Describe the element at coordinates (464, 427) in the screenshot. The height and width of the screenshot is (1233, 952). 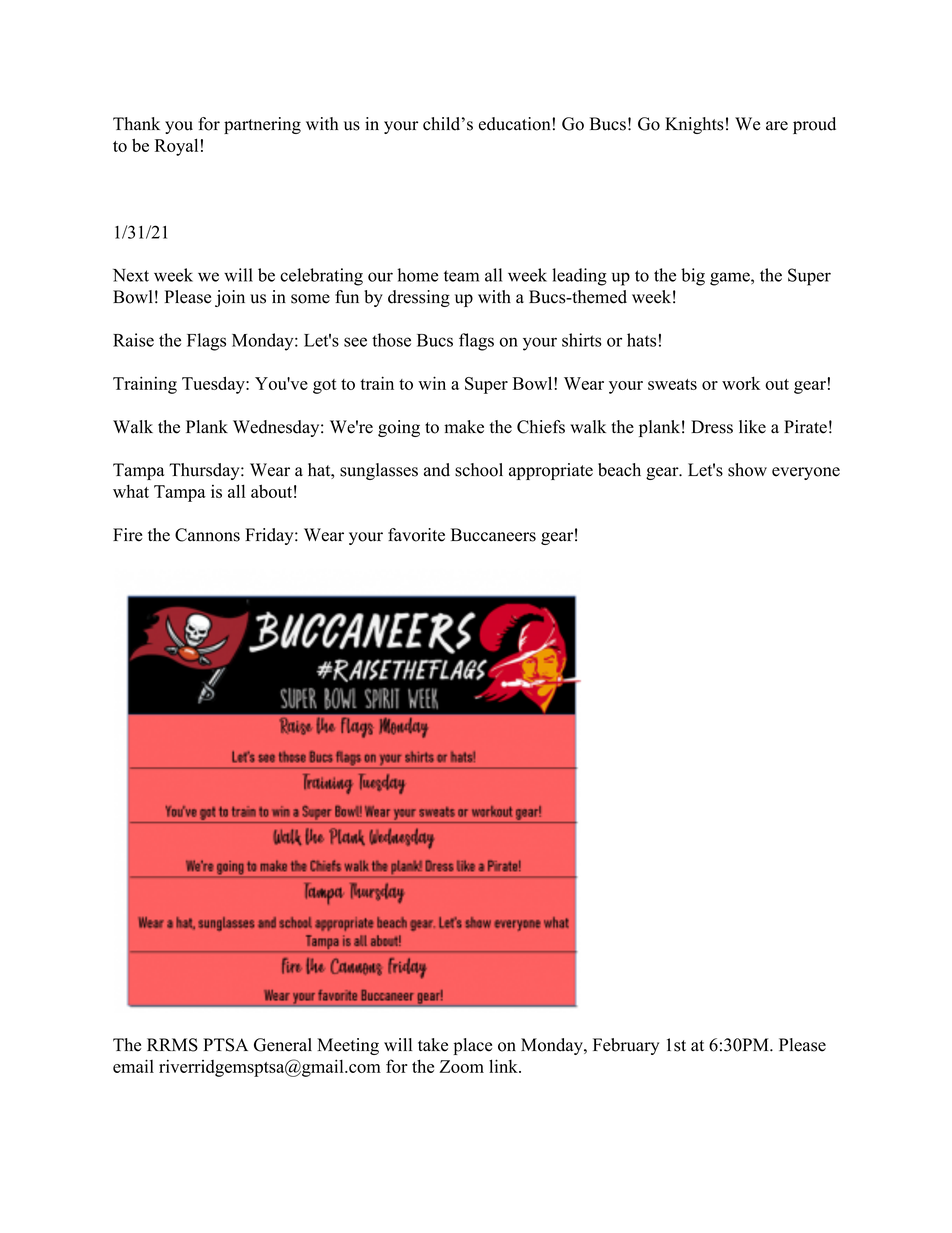
I see `make` at that location.
